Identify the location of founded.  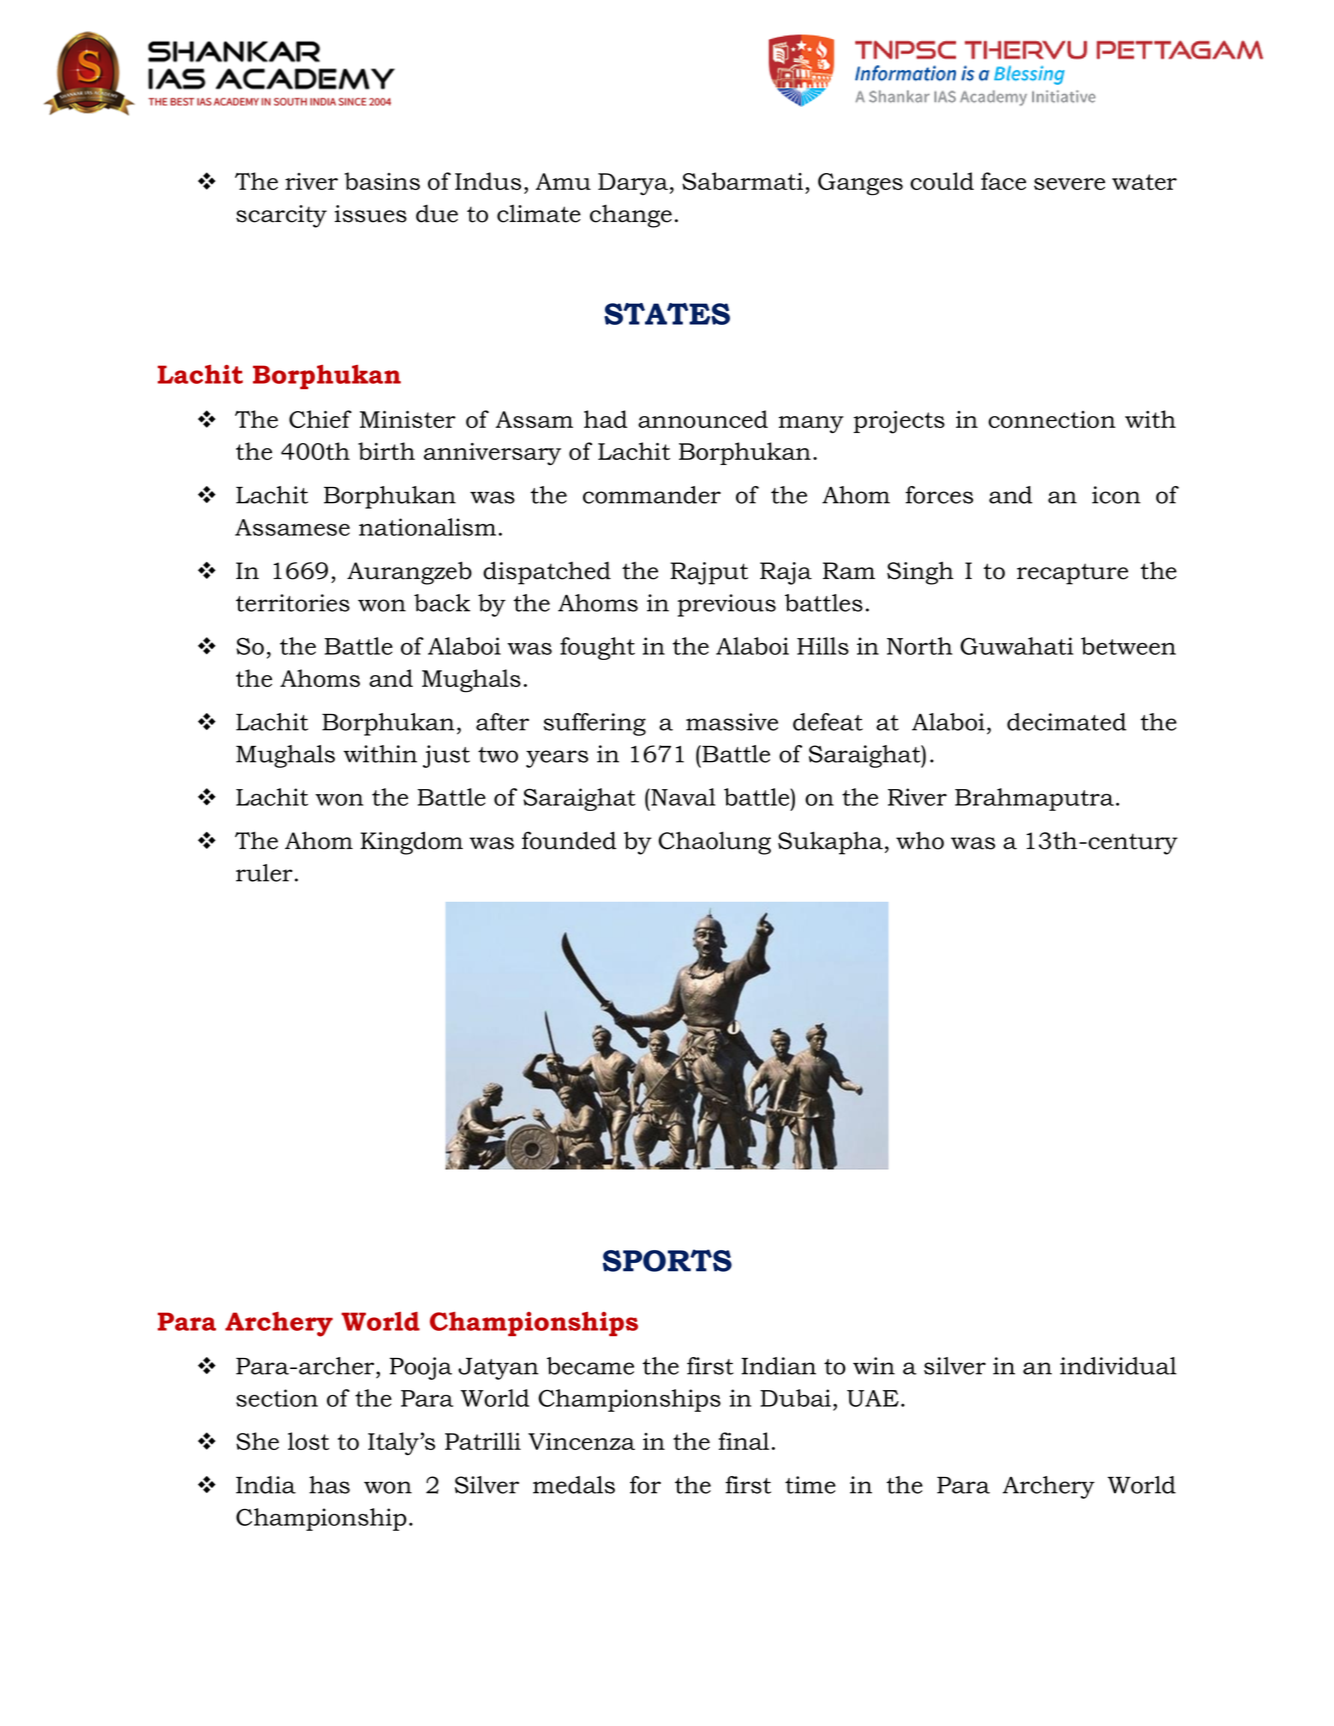
(569, 840).
